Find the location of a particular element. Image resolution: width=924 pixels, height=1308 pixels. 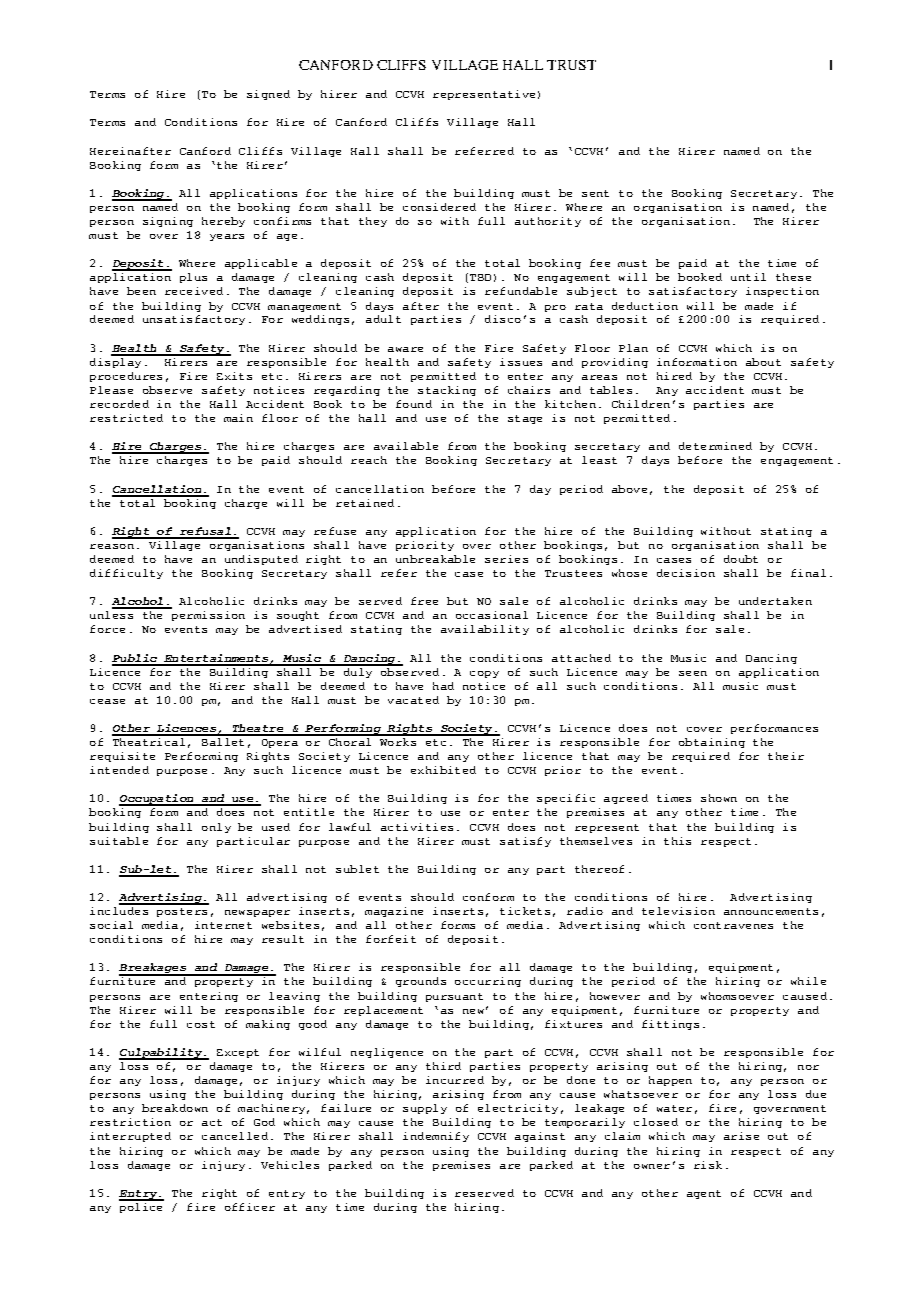

cancelled is located at coordinates (235, 1136).
